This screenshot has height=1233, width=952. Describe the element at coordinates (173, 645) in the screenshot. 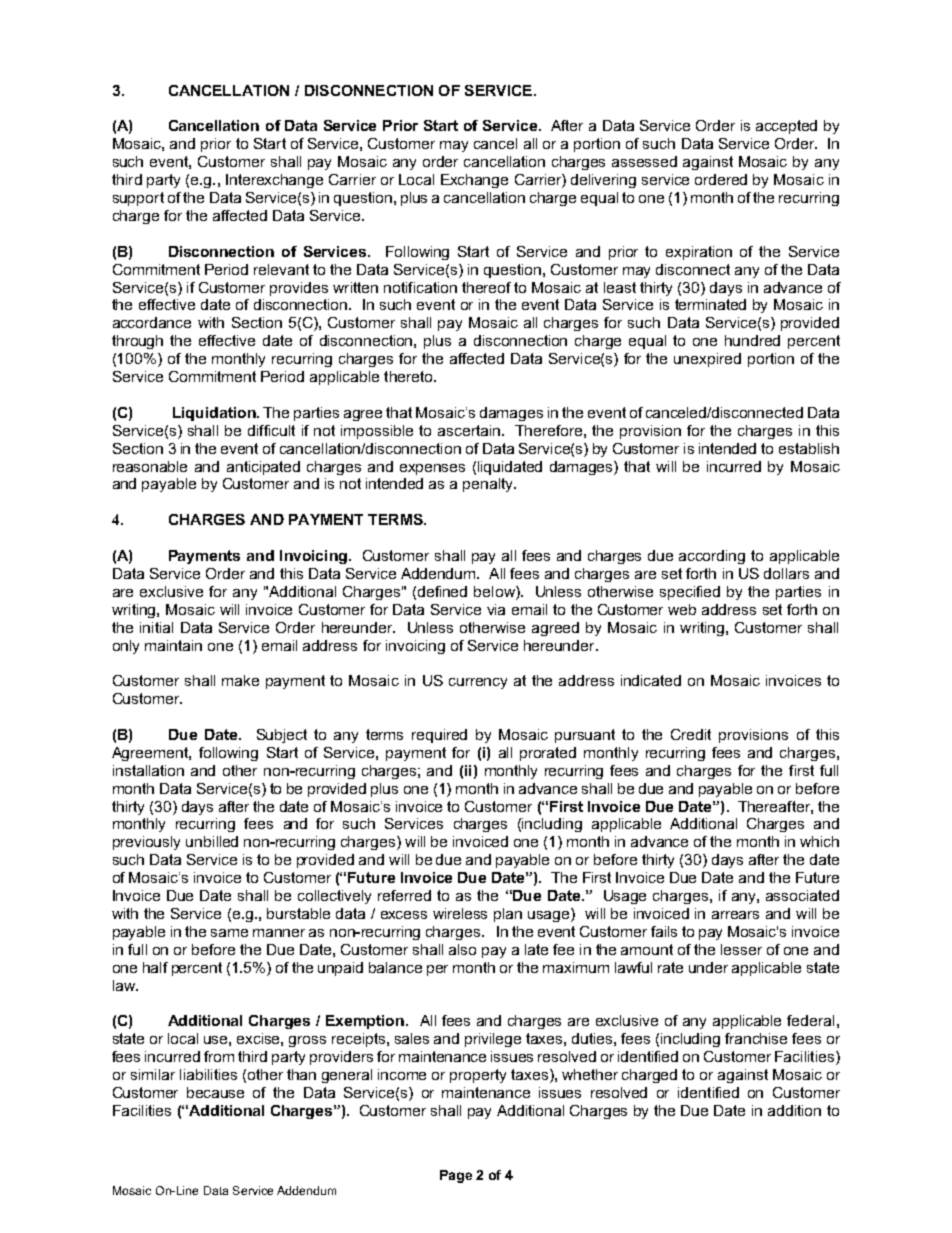

I see `maintain` at that location.
